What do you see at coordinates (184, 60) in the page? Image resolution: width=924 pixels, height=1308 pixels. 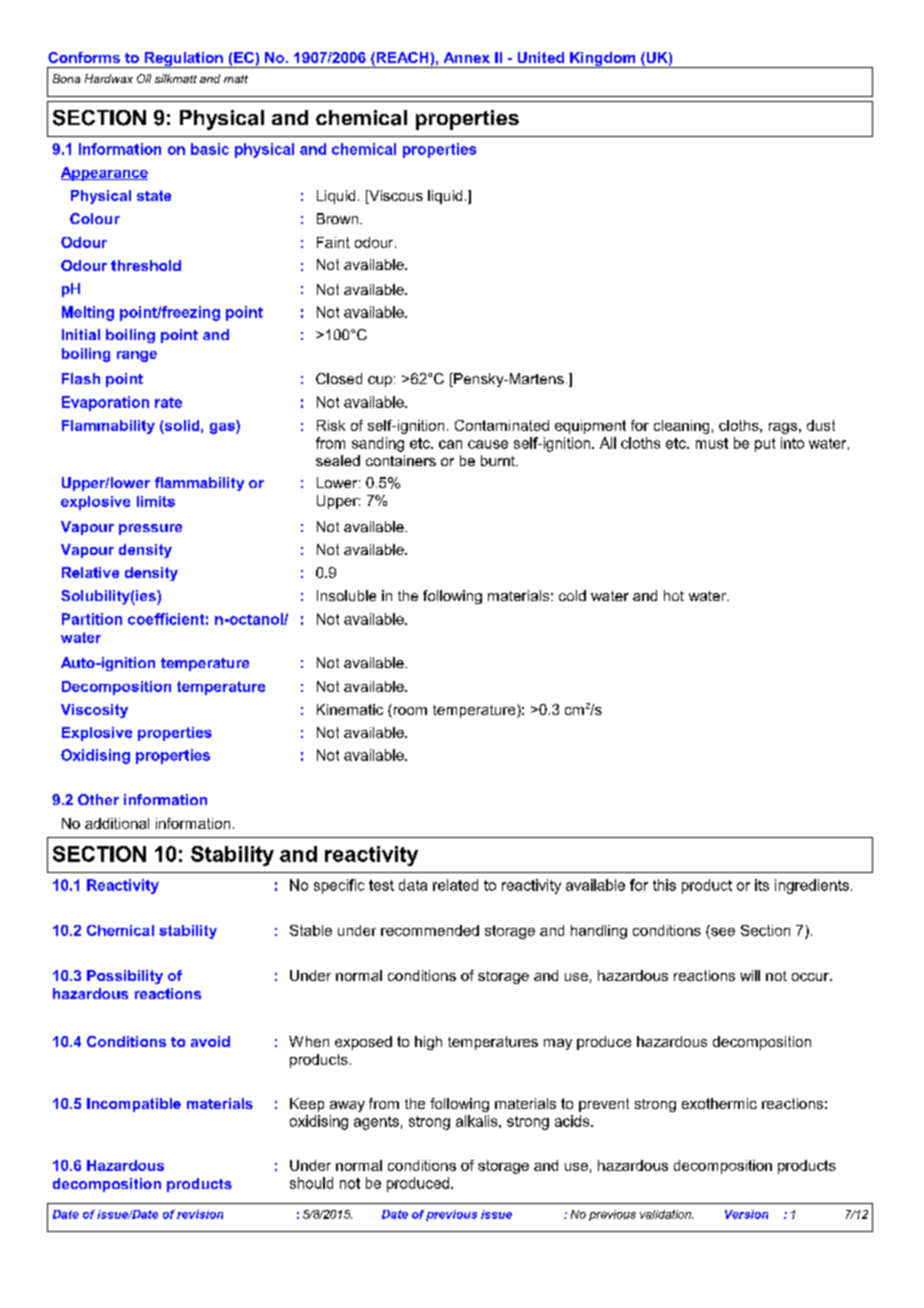 I see `Regulation` at bounding box center [184, 60].
